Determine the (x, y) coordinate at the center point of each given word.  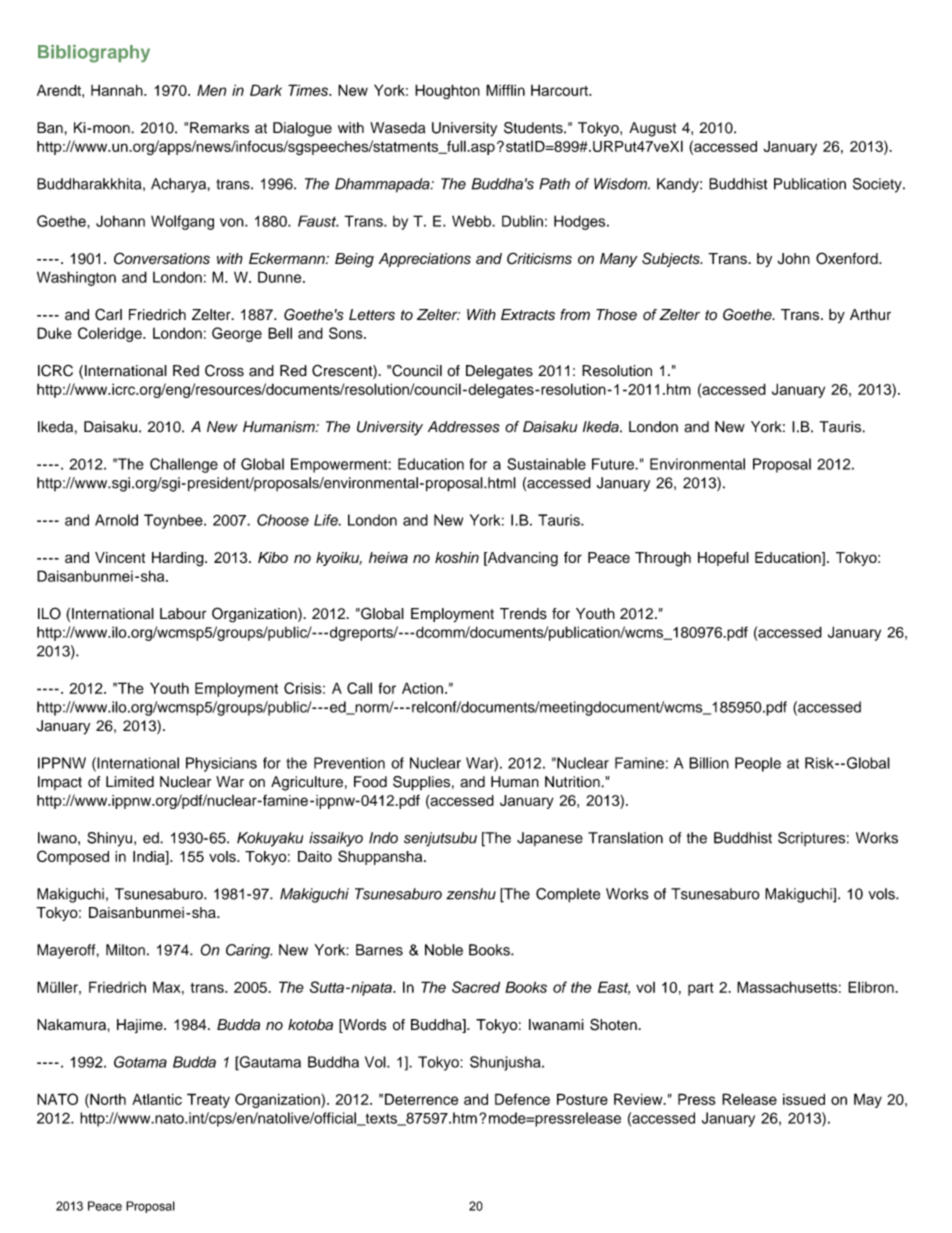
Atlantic (157, 1099)
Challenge (184, 465)
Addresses (464, 427)
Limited (130, 782)
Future (614, 464)
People (758, 764)
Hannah (118, 90)
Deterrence (421, 1099)
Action (422, 688)
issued (804, 1099)
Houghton (447, 91)
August (652, 129)
